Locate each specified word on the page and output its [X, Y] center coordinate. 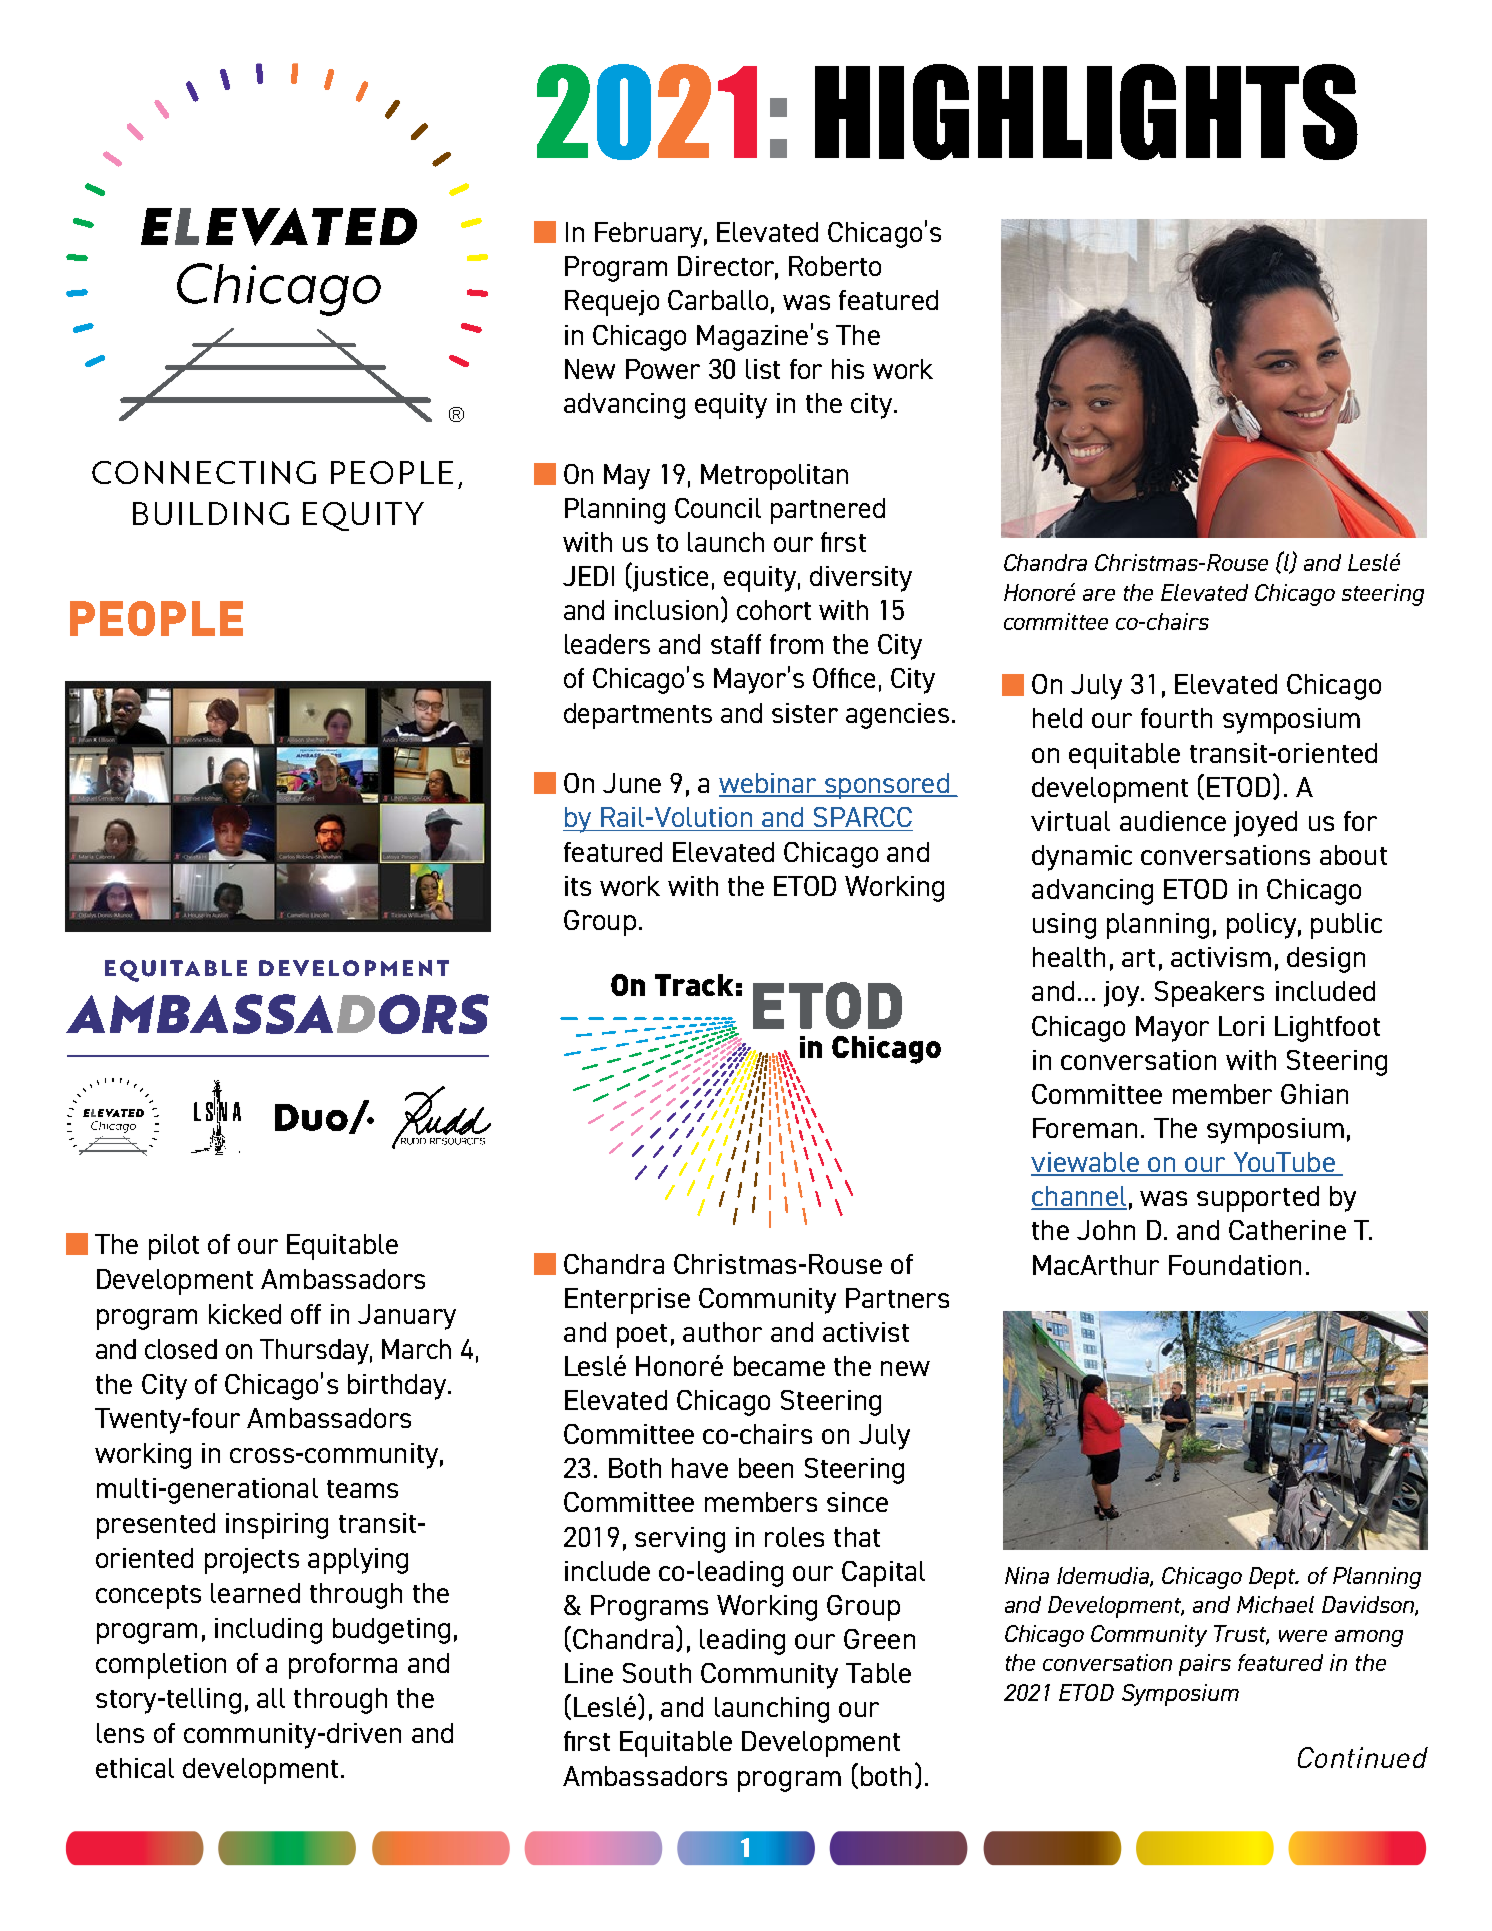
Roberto [835, 266]
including [268, 1631]
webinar [769, 784]
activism [1221, 957]
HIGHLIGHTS [1086, 112]
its [578, 886]
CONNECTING [204, 472]
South [657, 1673]
